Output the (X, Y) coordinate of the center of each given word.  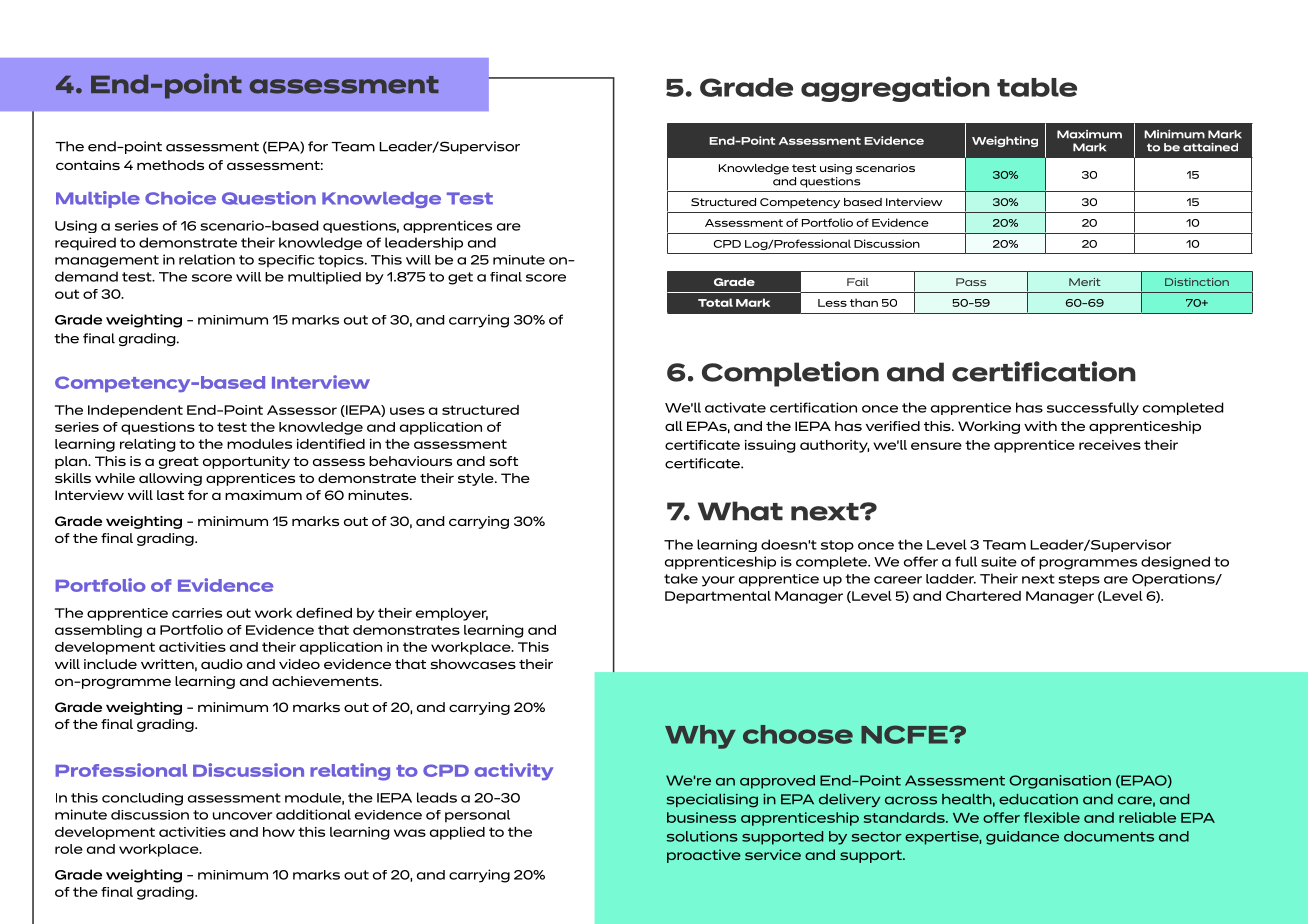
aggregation (895, 89)
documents (1109, 836)
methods (170, 165)
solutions (702, 836)
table (1037, 87)
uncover (242, 816)
